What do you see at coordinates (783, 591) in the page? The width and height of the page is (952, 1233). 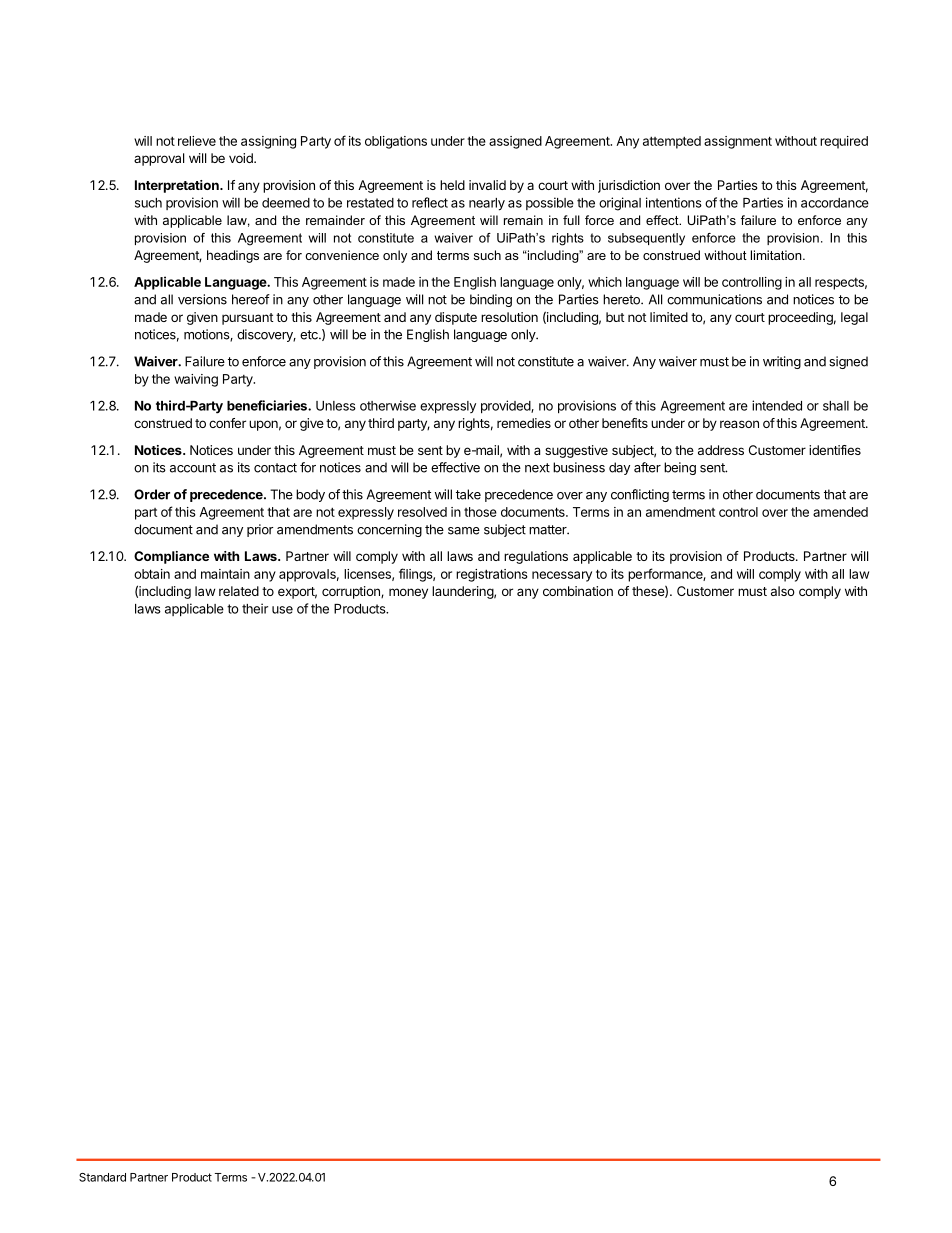 I see `also` at bounding box center [783, 591].
